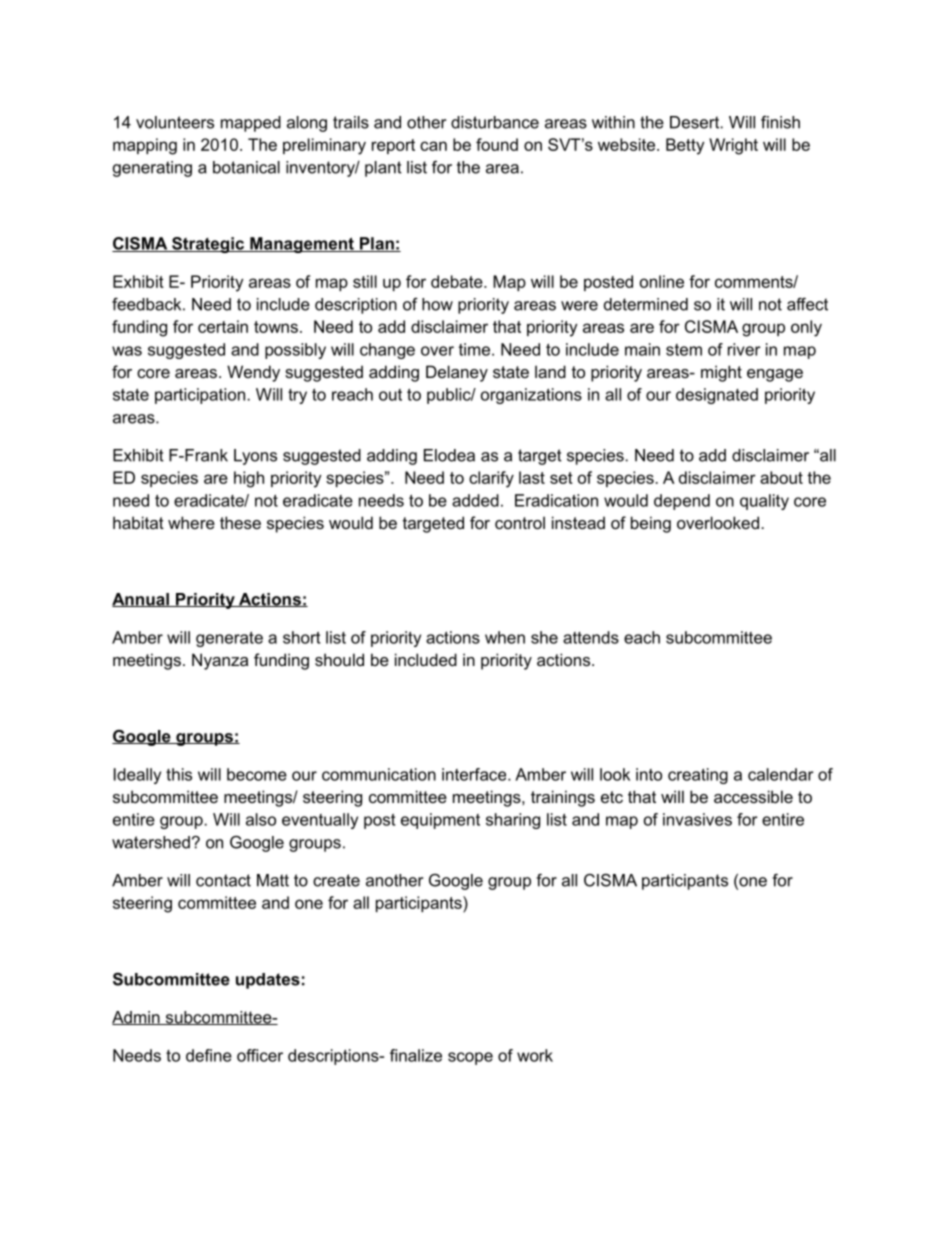 The width and height of the screenshot is (952, 1233). What do you see at coordinates (179, 774) in the screenshot?
I see `this` at bounding box center [179, 774].
